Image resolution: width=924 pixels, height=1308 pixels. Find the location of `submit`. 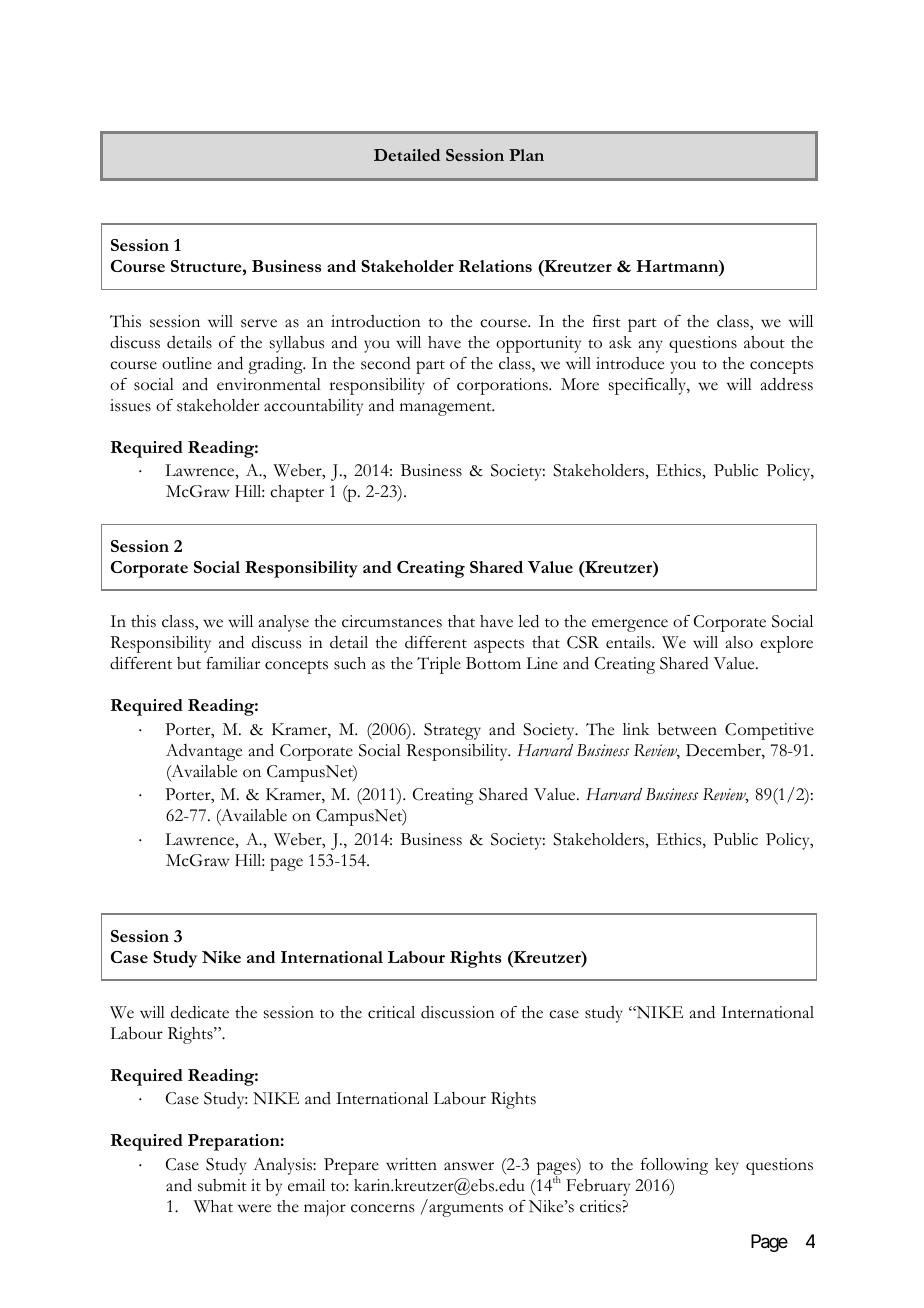

submit is located at coordinates (222, 1185).
